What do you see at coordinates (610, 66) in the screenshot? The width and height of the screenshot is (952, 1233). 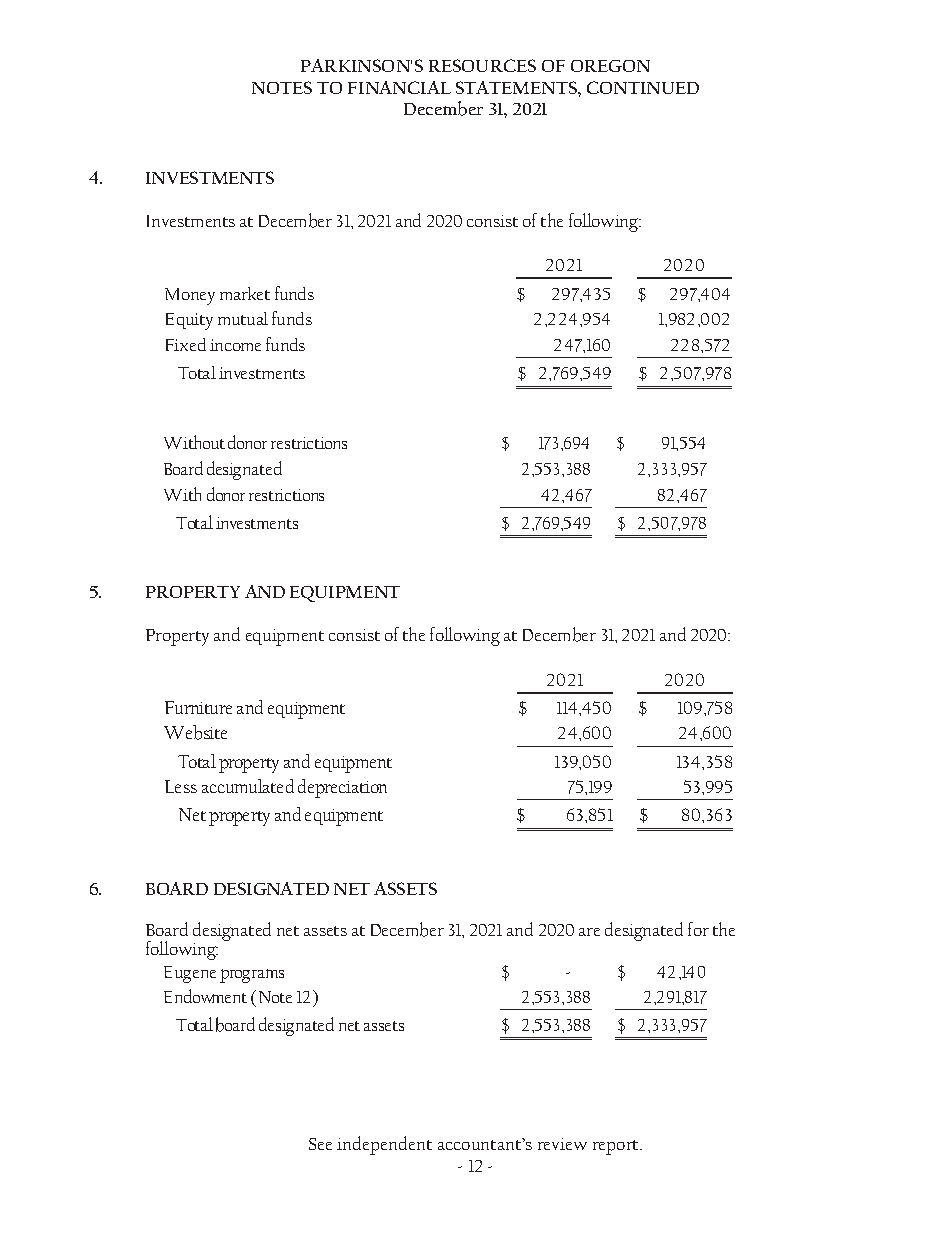 I see `OREGON` at bounding box center [610, 66].
